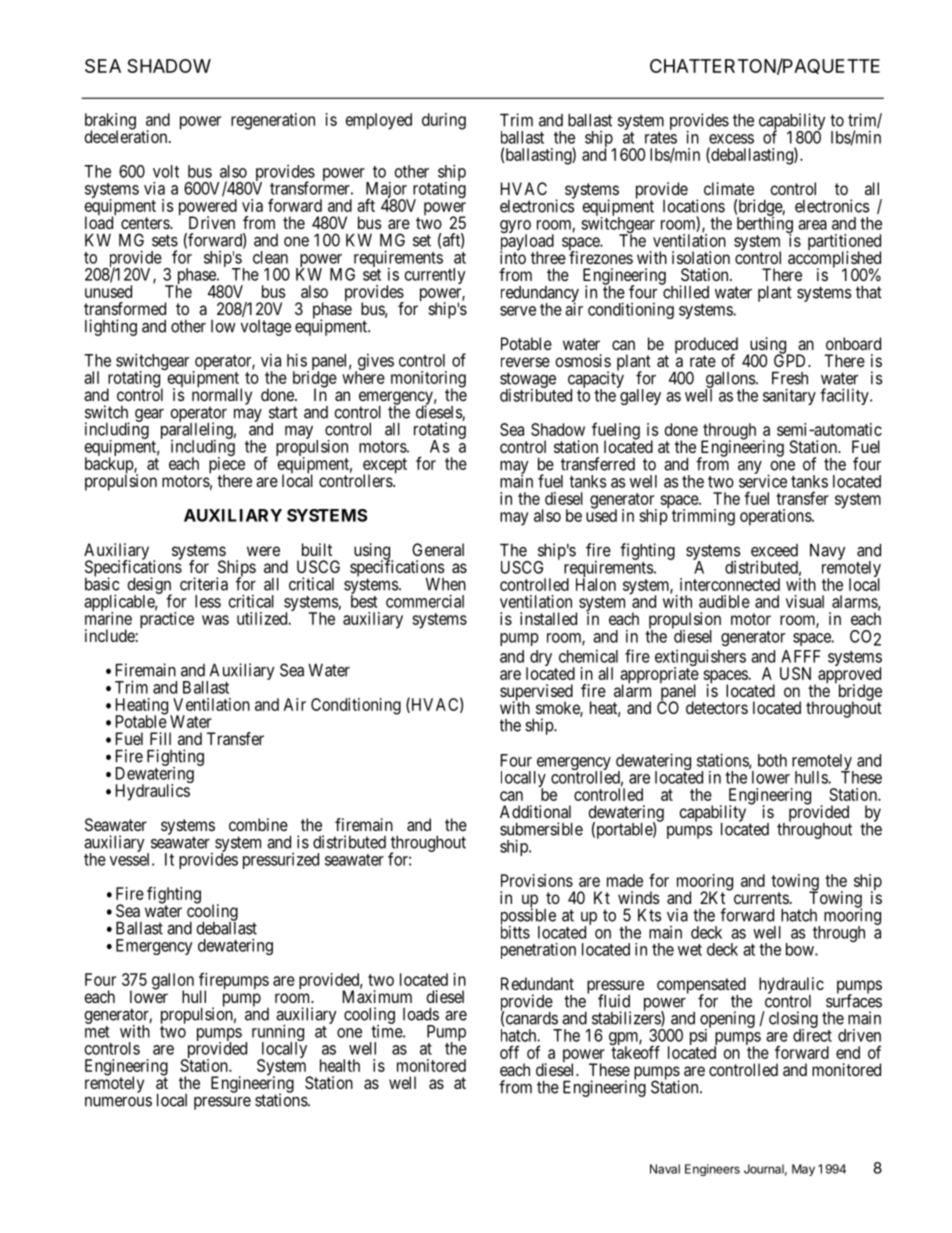 This screenshot has width=952, height=1233. I want to click on dry, so click(541, 658).
